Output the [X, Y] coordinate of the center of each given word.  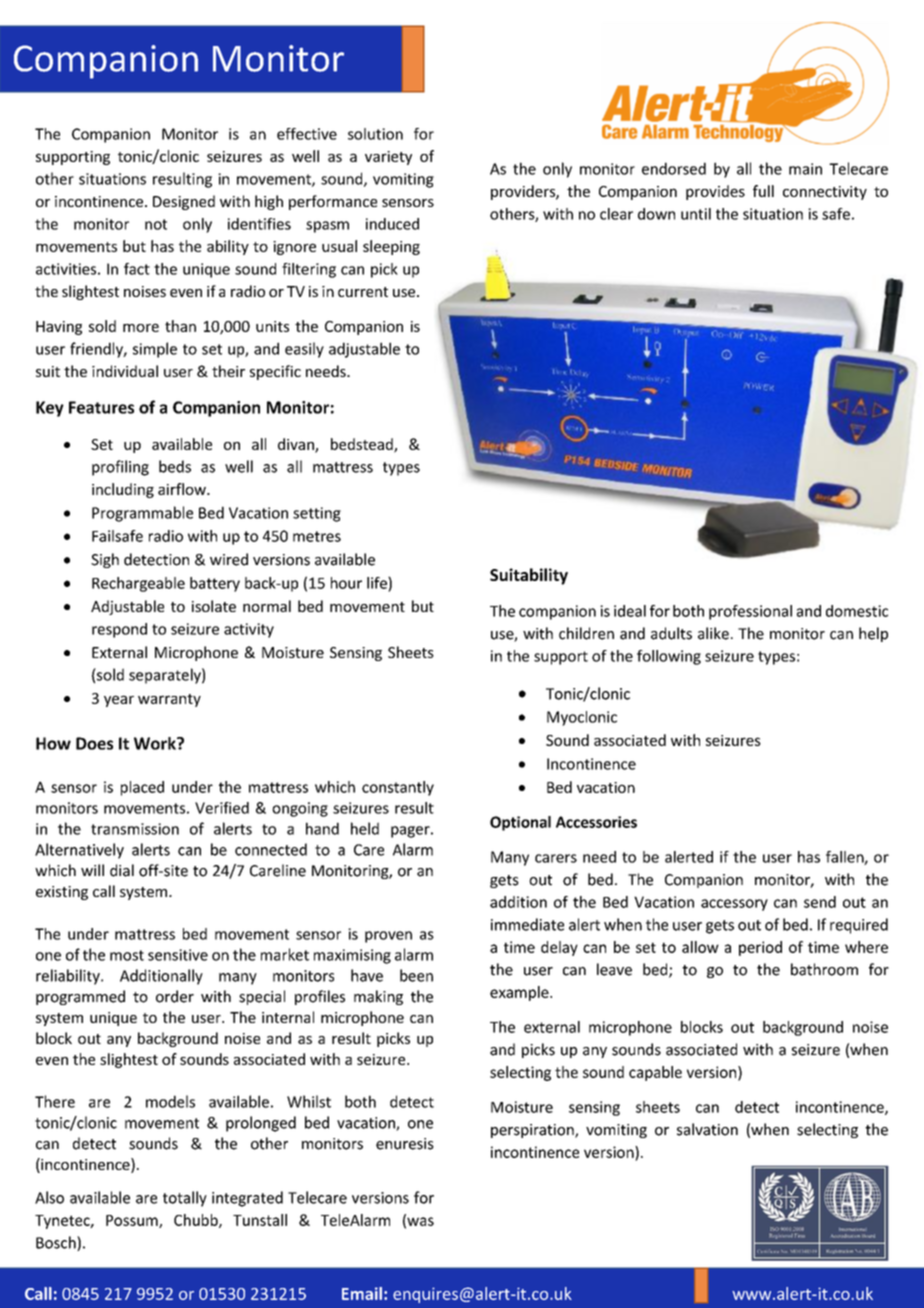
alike [713, 633]
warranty [169, 700]
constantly [398, 788]
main [805, 169]
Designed [184, 202]
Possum [133, 1221]
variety [388, 158]
